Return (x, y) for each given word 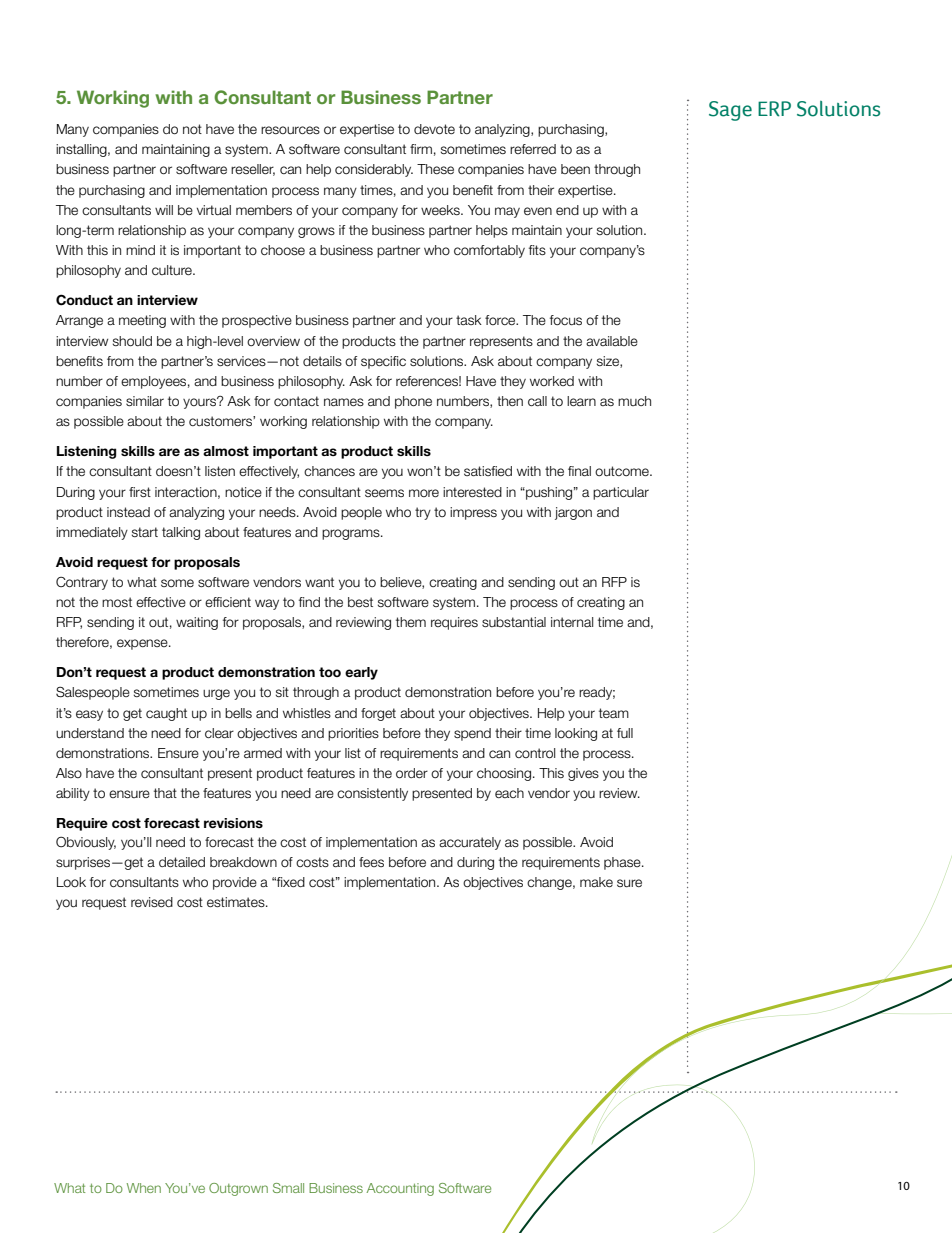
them (411, 622)
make (596, 882)
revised (152, 902)
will (164, 210)
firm (421, 149)
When (144, 1188)
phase (623, 863)
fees (371, 862)
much (634, 401)
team (614, 713)
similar (145, 401)
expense (143, 644)
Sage (730, 111)
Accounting (400, 1189)
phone (413, 402)
